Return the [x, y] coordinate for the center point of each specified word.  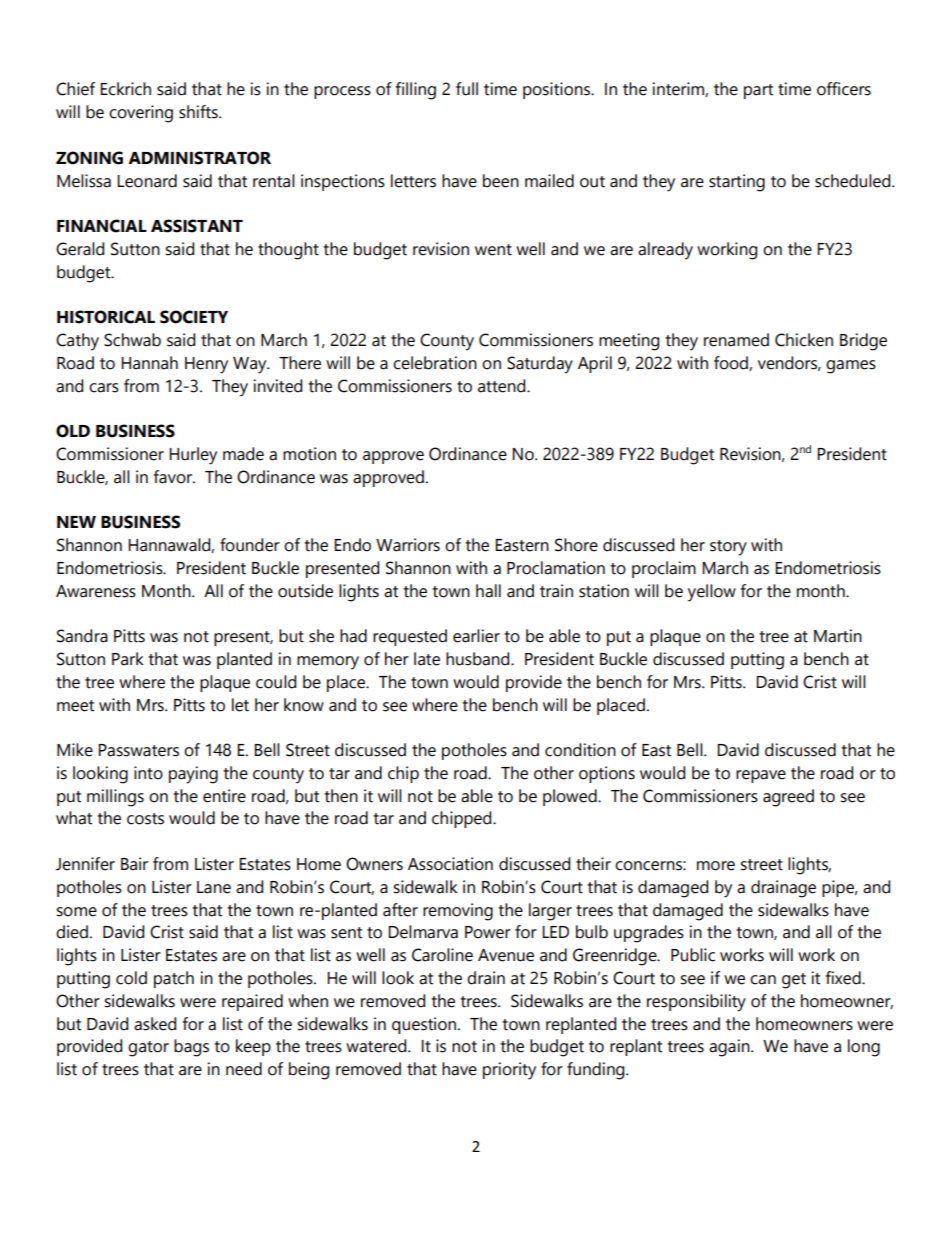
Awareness [96, 591]
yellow [712, 593]
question [424, 1025]
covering [141, 114]
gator [148, 1049]
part [758, 91]
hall [488, 591]
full [467, 89]
